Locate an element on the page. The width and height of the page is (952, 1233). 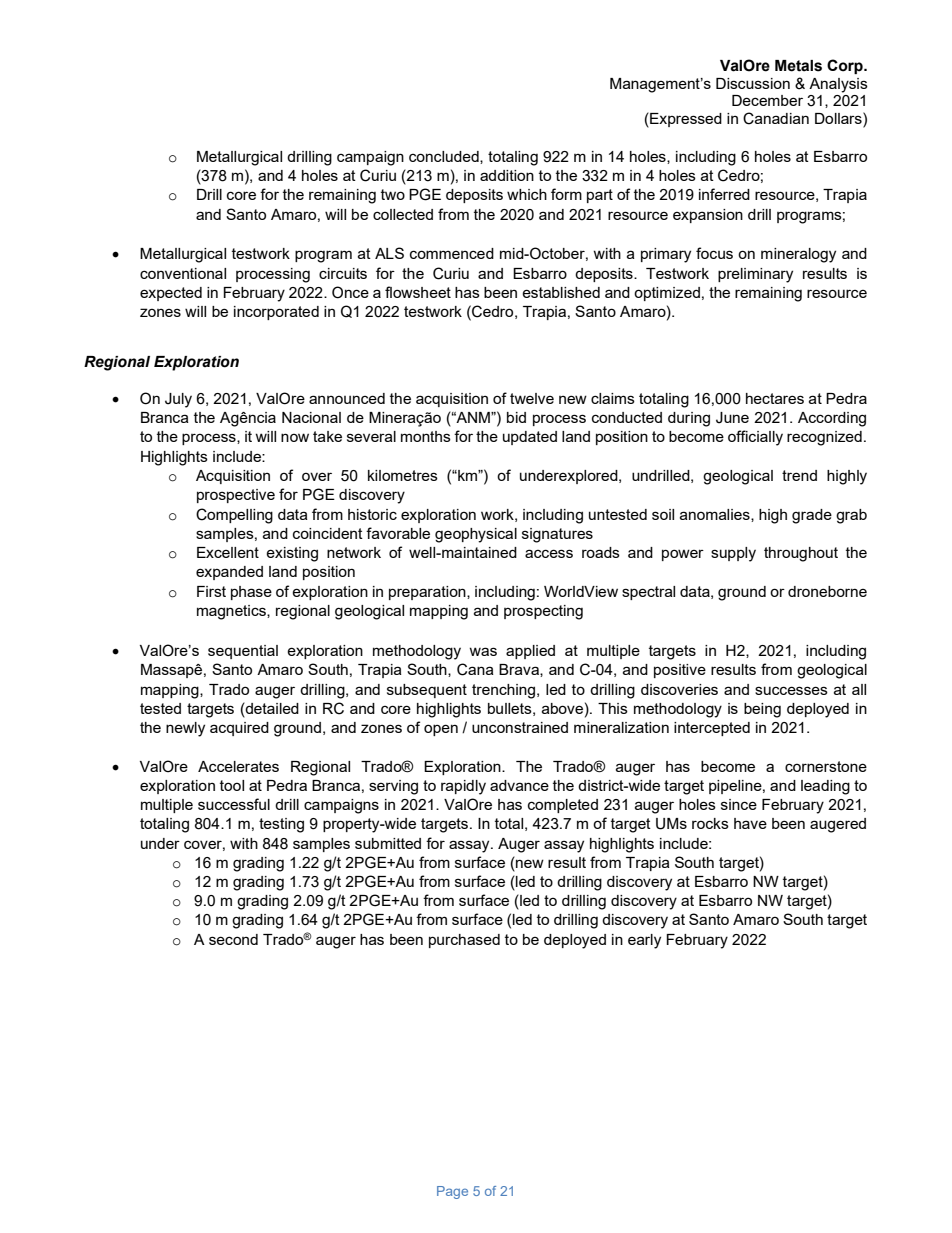
early is located at coordinates (644, 941).
